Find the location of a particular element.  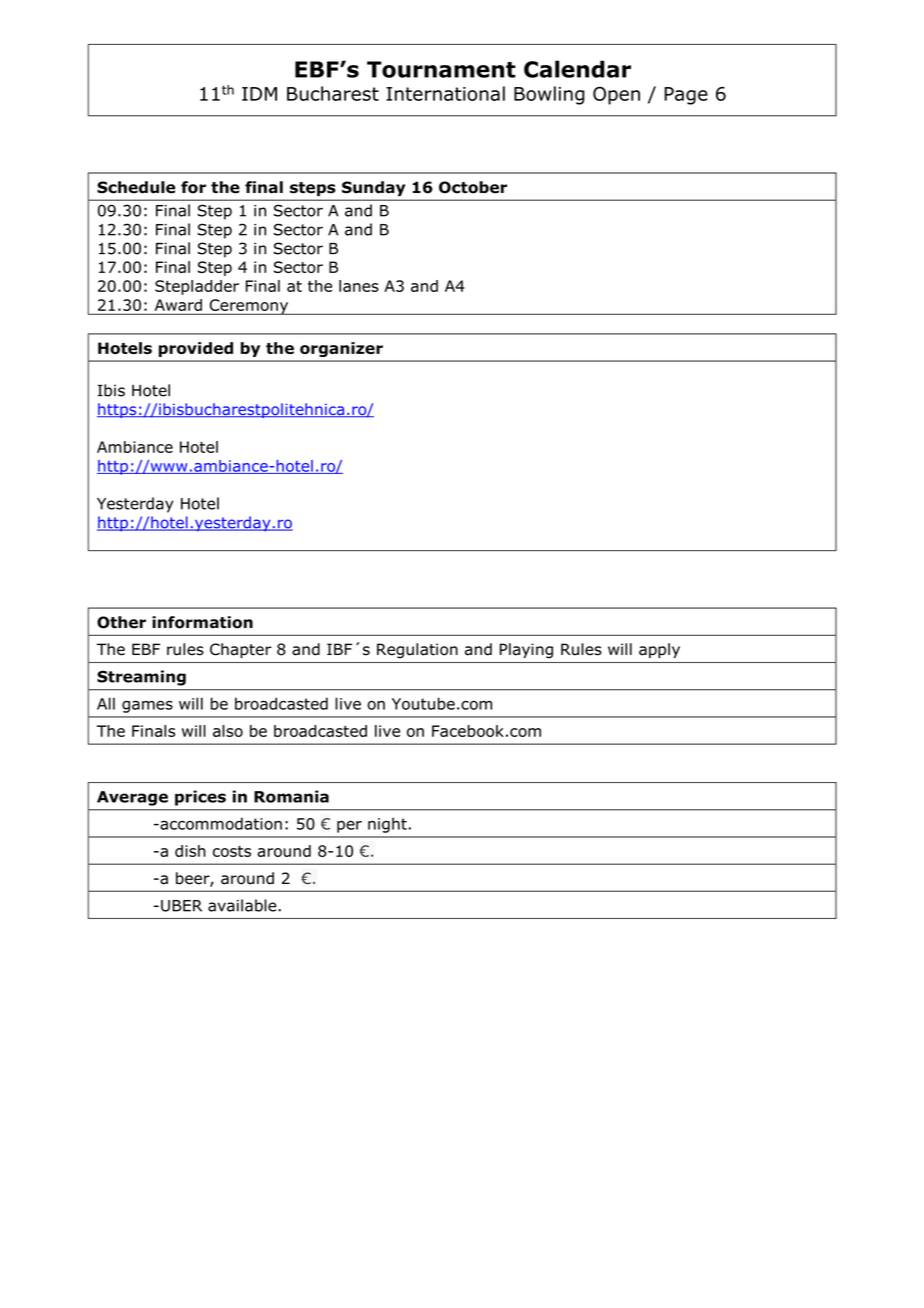

Schedule is located at coordinates (136, 187).
